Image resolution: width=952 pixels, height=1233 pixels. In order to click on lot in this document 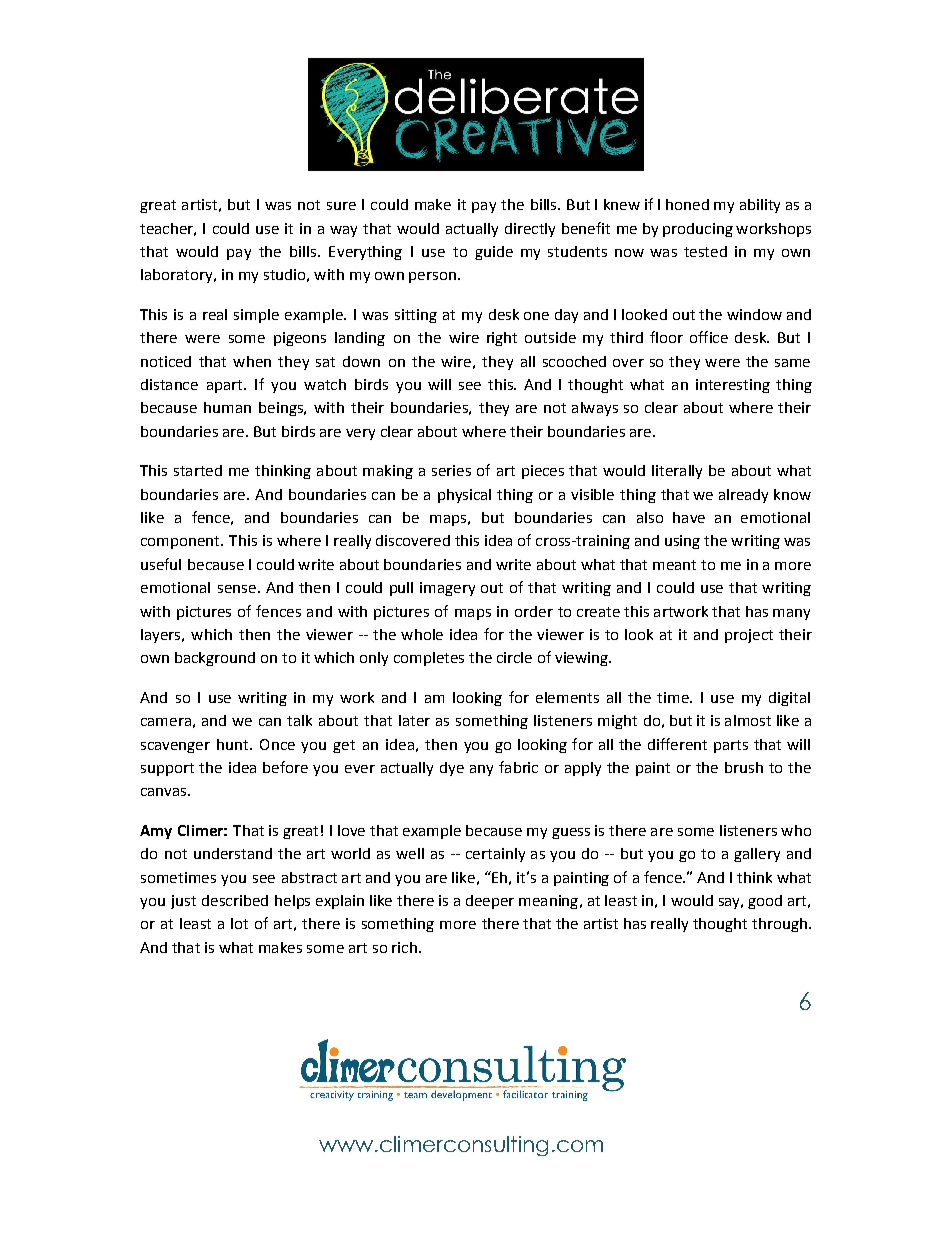, I will do `click(239, 923)`.
